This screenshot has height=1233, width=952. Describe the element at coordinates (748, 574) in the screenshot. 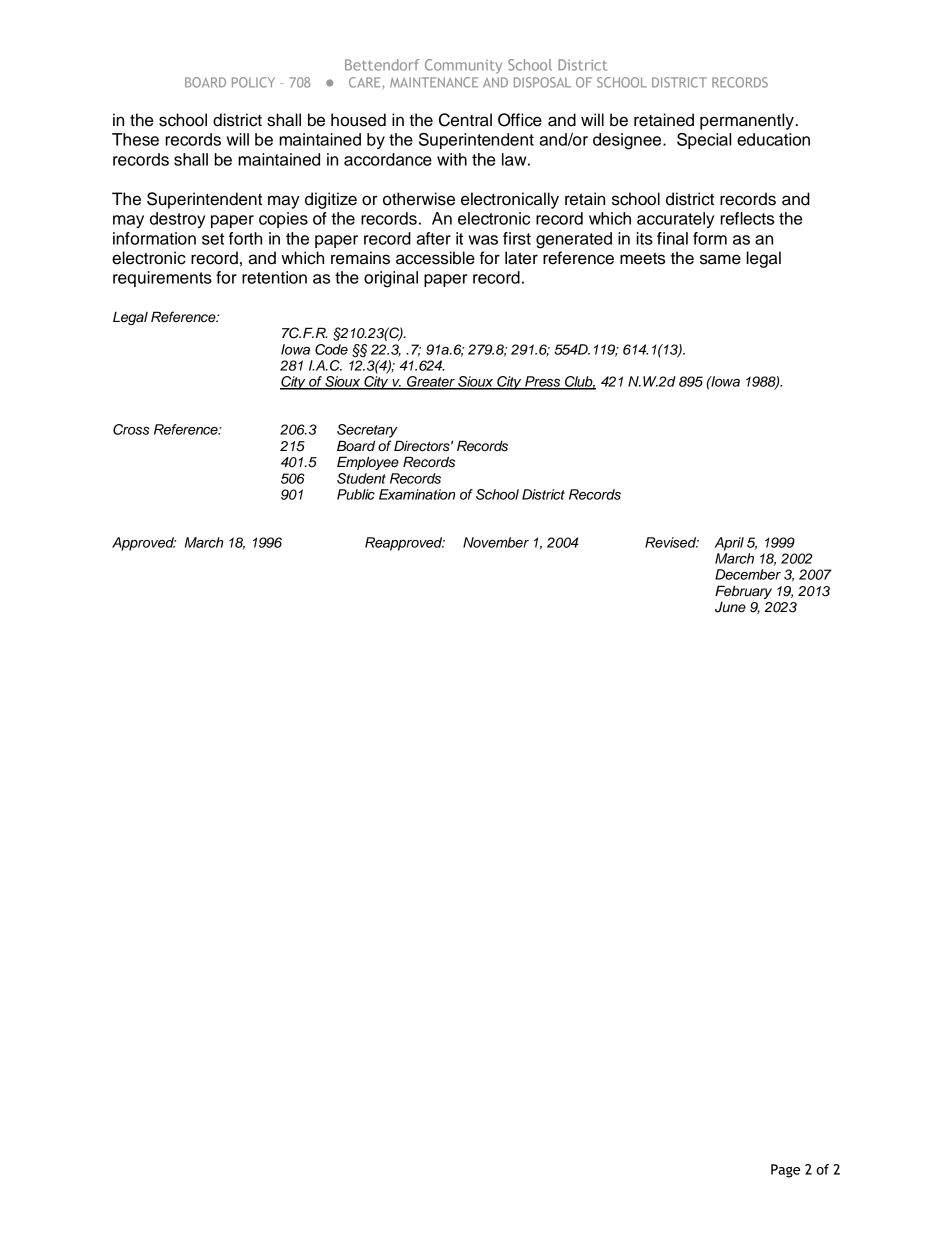

I see `December` at that location.
